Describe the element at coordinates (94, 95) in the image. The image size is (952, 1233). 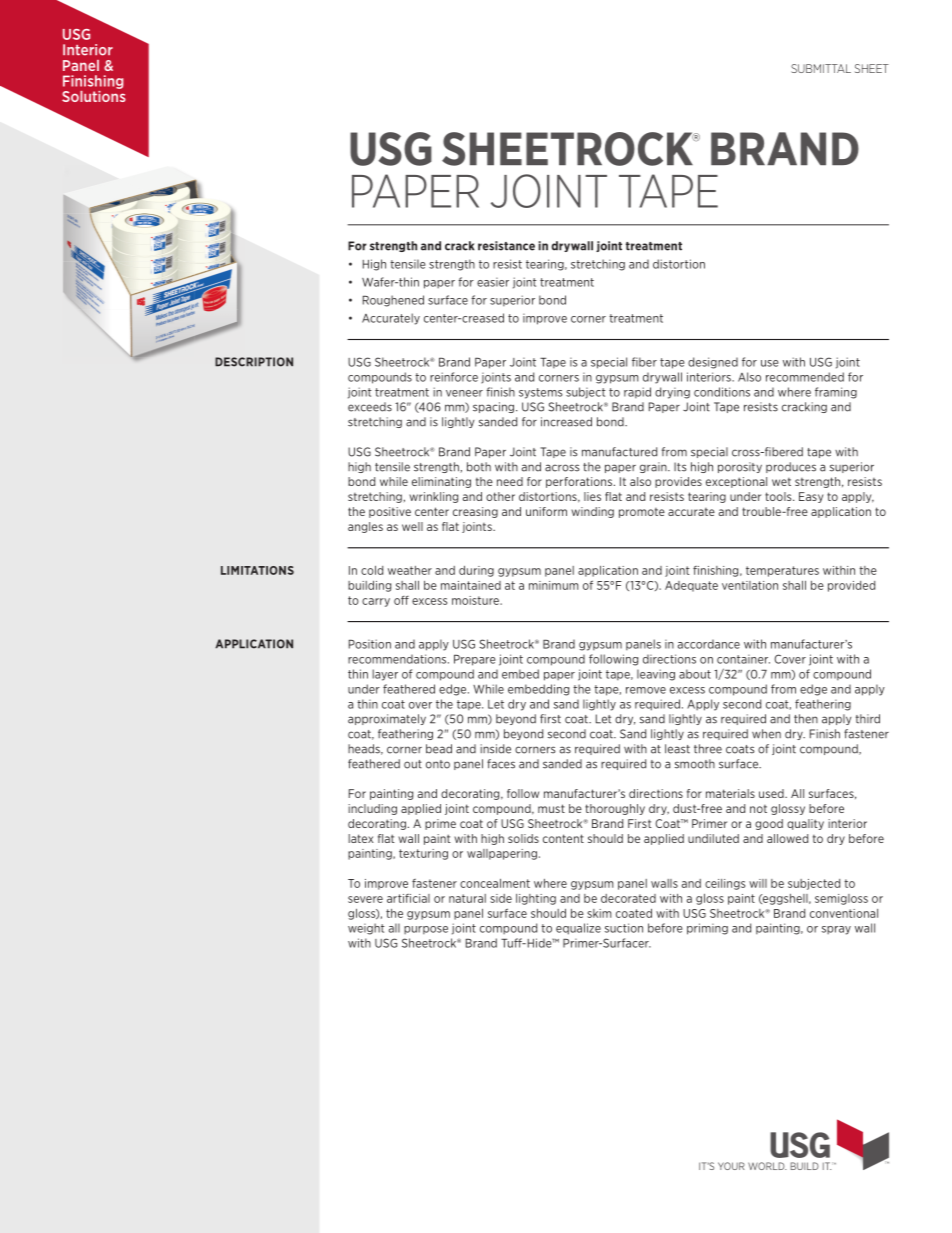
I see `Solutions` at that location.
